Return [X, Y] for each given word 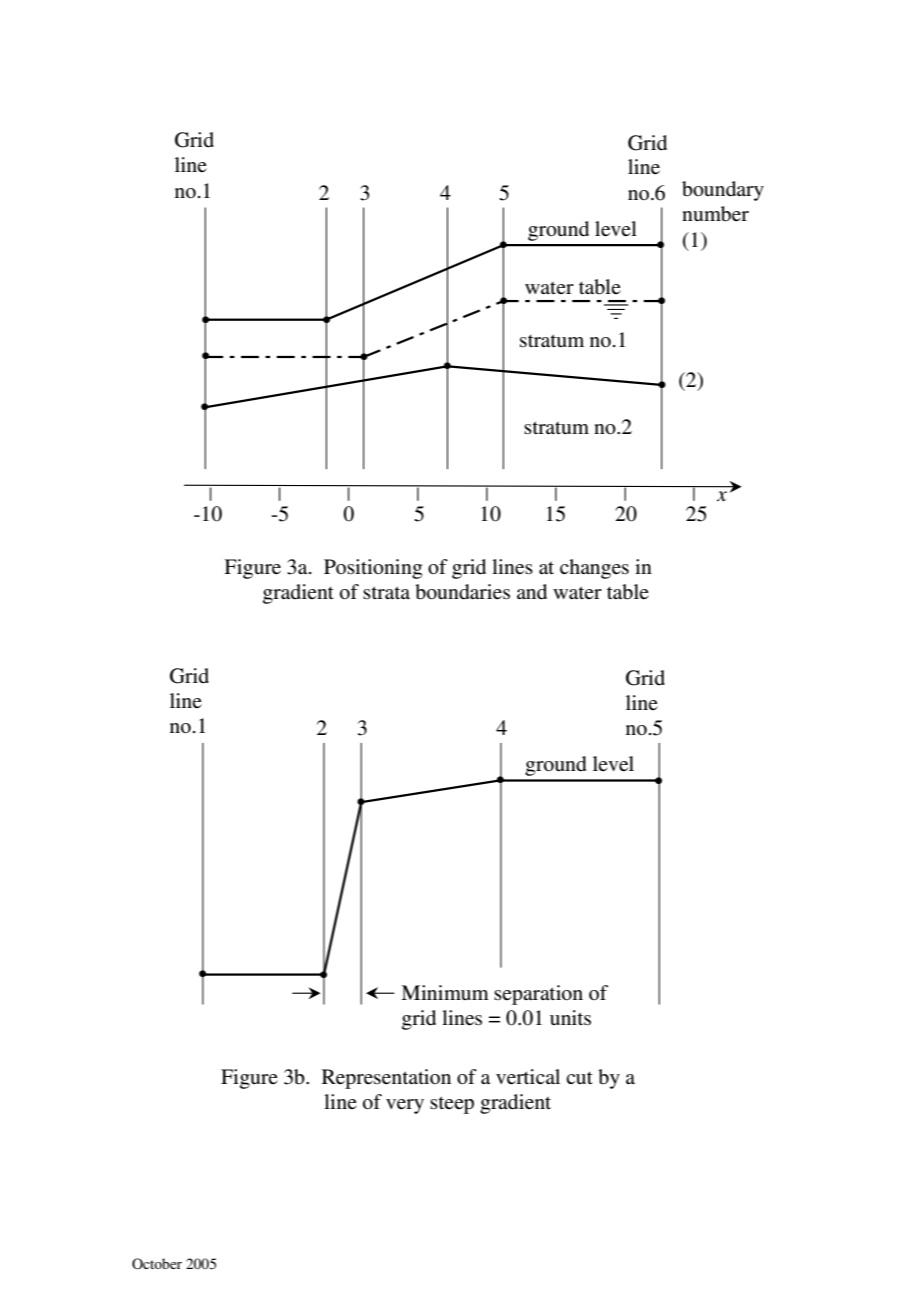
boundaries [462, 592]
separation [538, 995]
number [715, 214]
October [157, 1264]
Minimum [445, 992]
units [570, 1018]
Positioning [373, 569]
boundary [723, 191]
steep [452, 1105]
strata [386, 592]
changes [594, 569]
